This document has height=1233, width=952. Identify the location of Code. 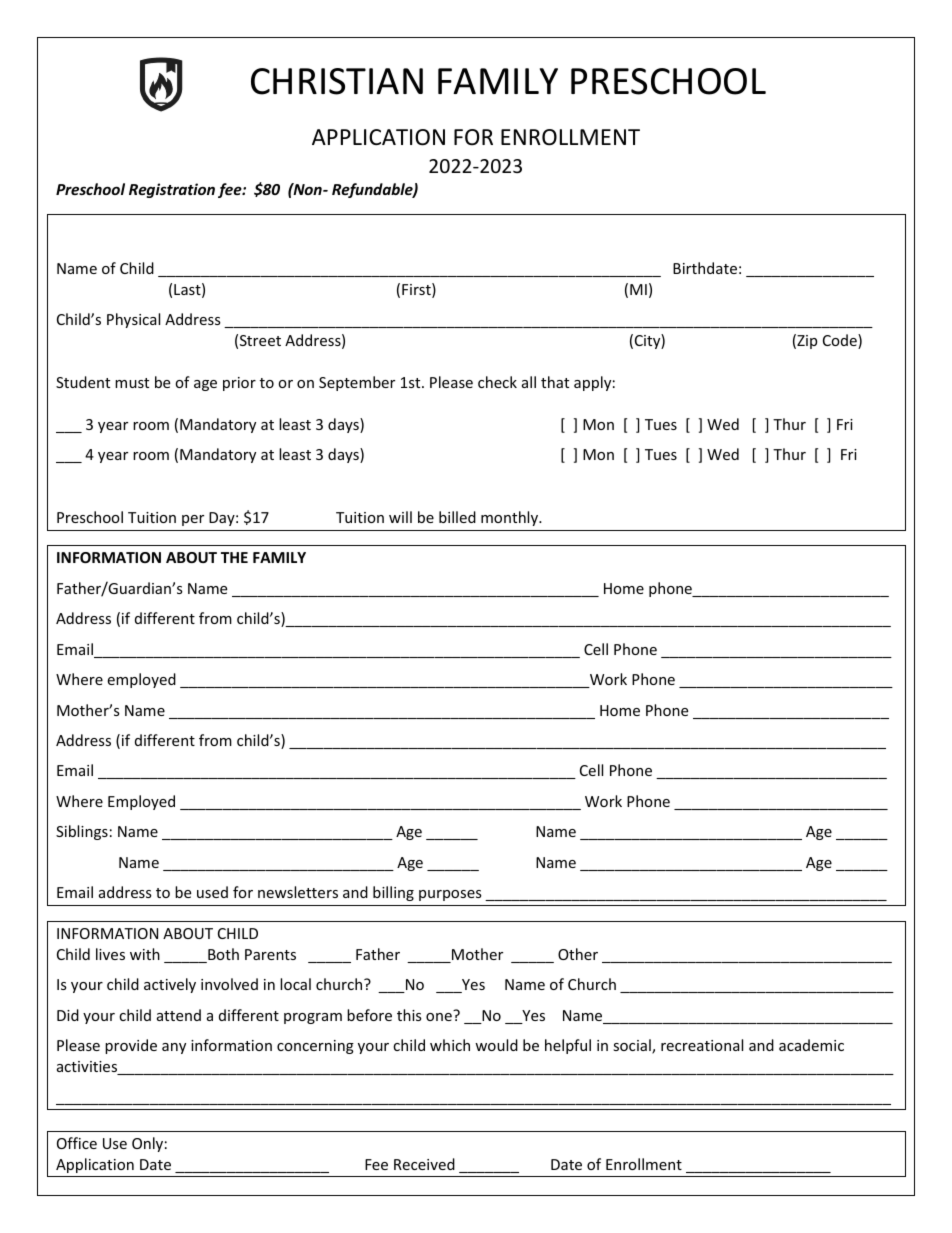
(841, 341).
